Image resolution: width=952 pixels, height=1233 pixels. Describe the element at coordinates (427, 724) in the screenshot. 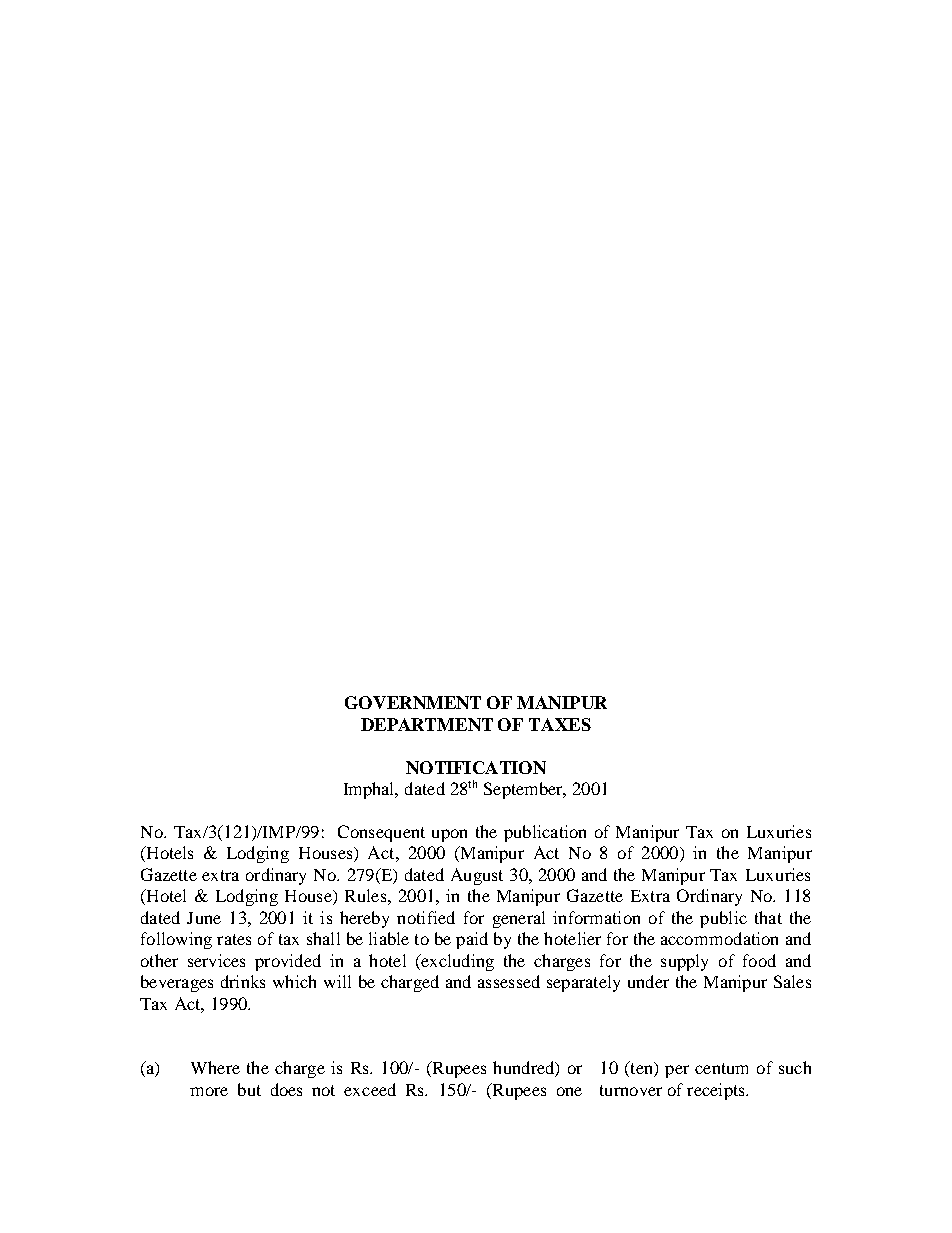

I see `DEPARTMENT` at that location.
